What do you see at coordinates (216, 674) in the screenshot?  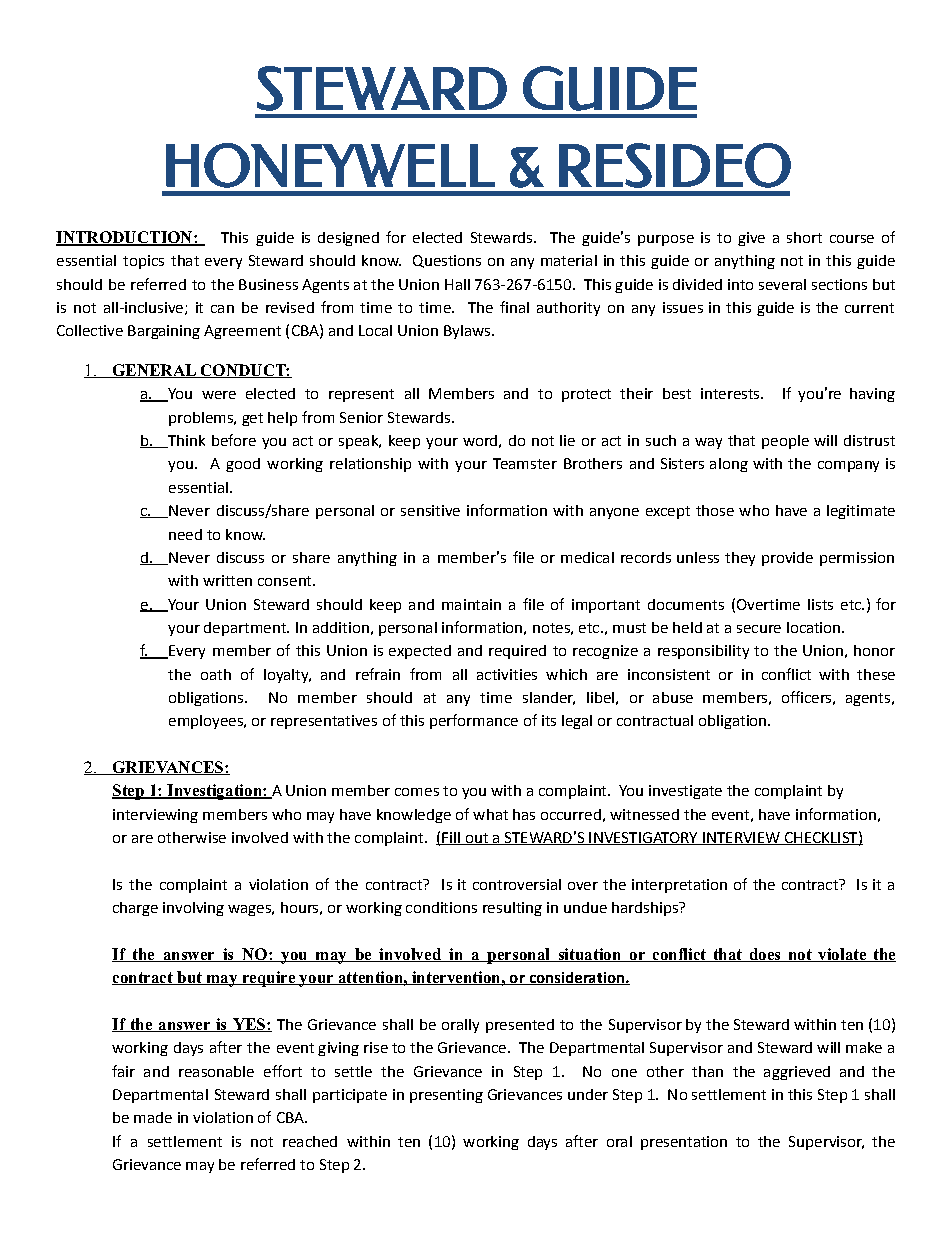 I see `oath` at bounding box center [216, 674].
